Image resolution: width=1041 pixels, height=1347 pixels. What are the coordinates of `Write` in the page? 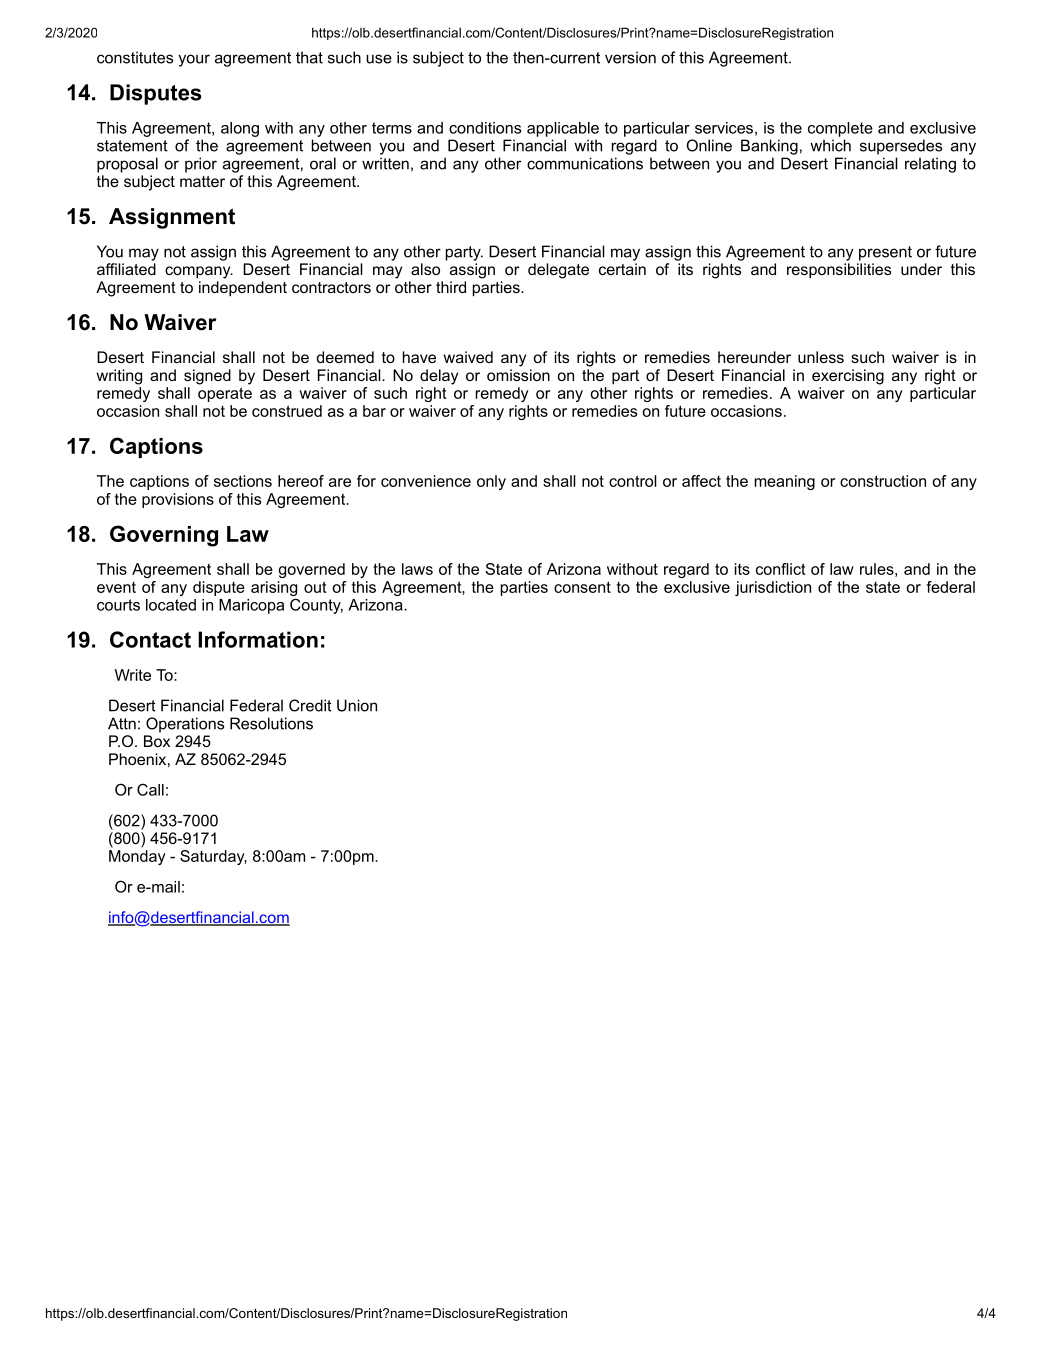 It's located at (133, 675).
